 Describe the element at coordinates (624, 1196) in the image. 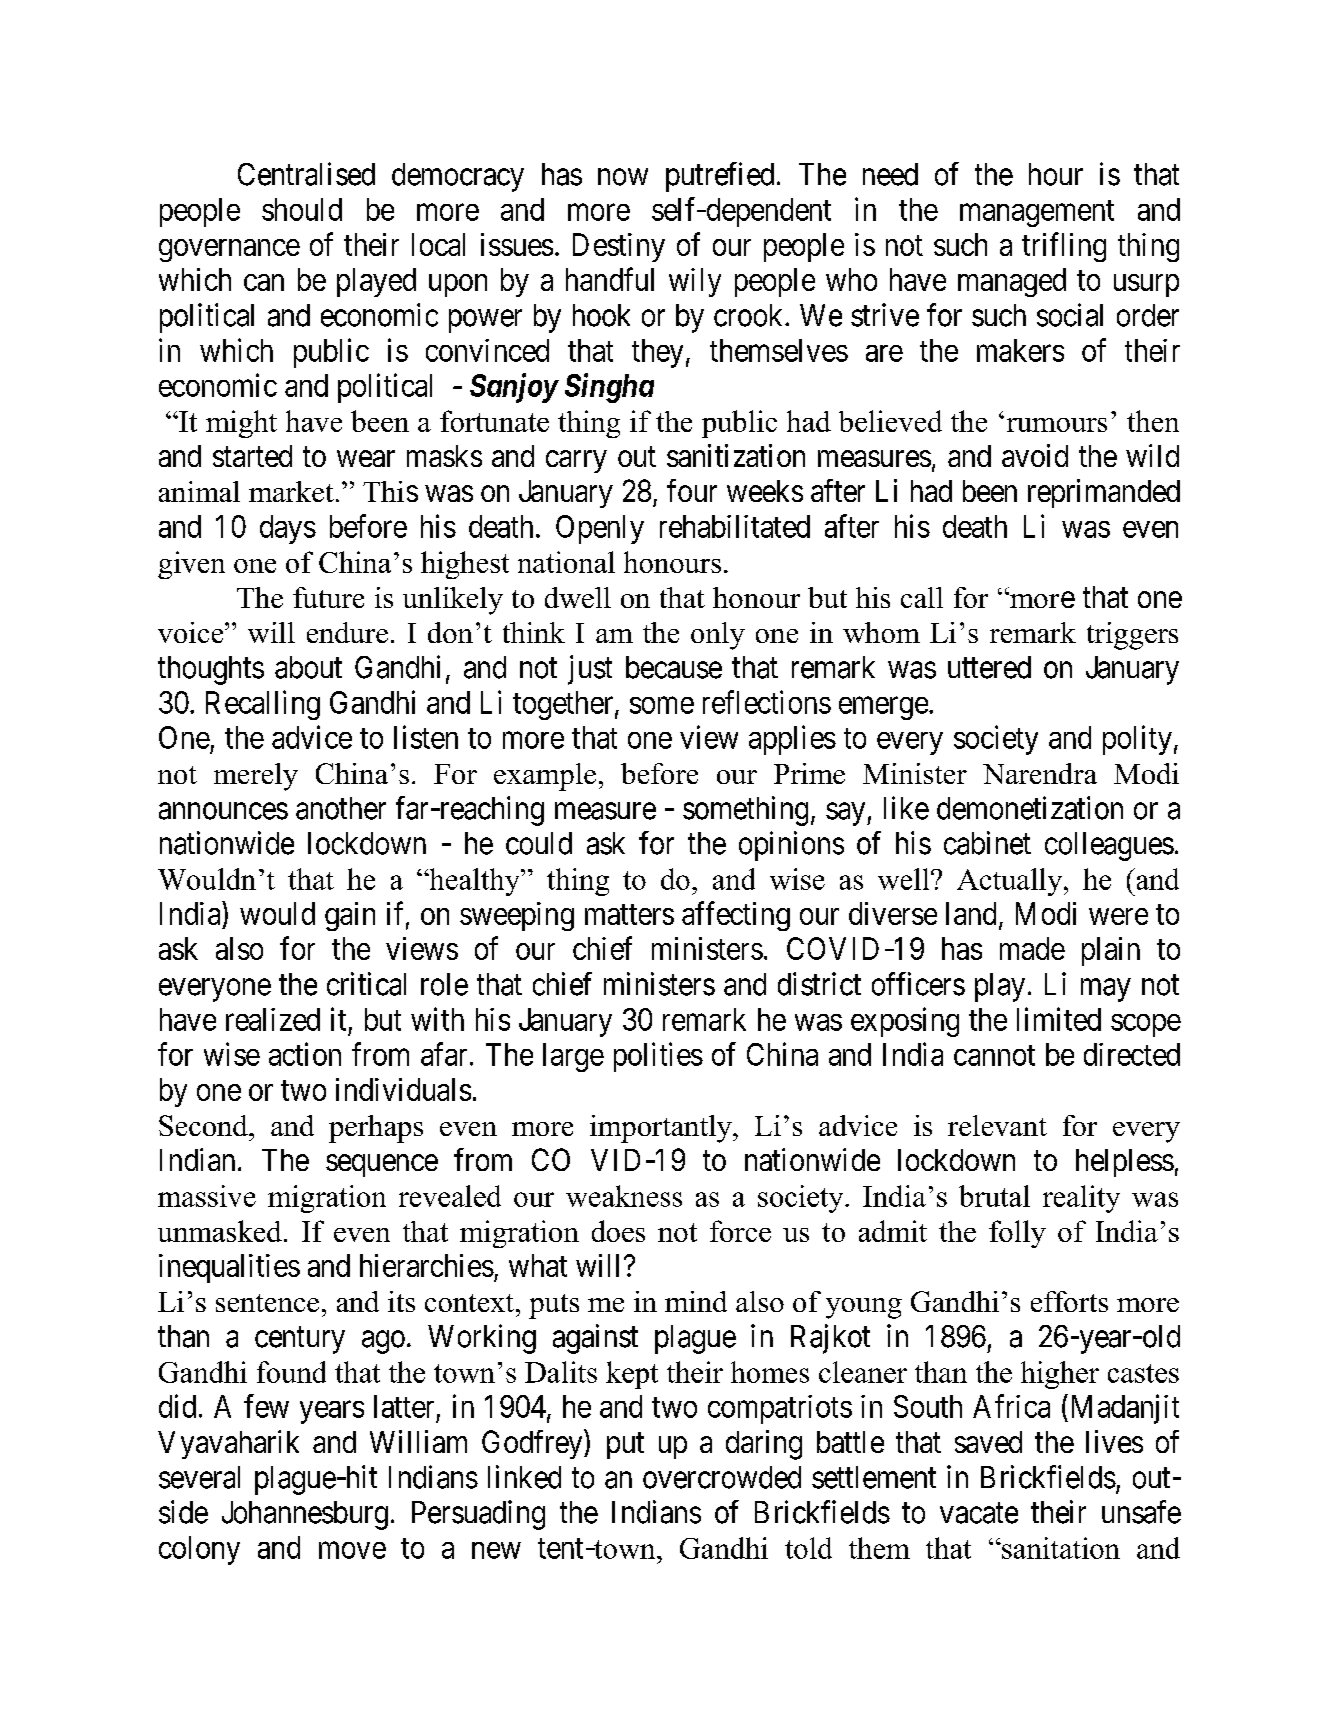

I see `weakness` at that location.
